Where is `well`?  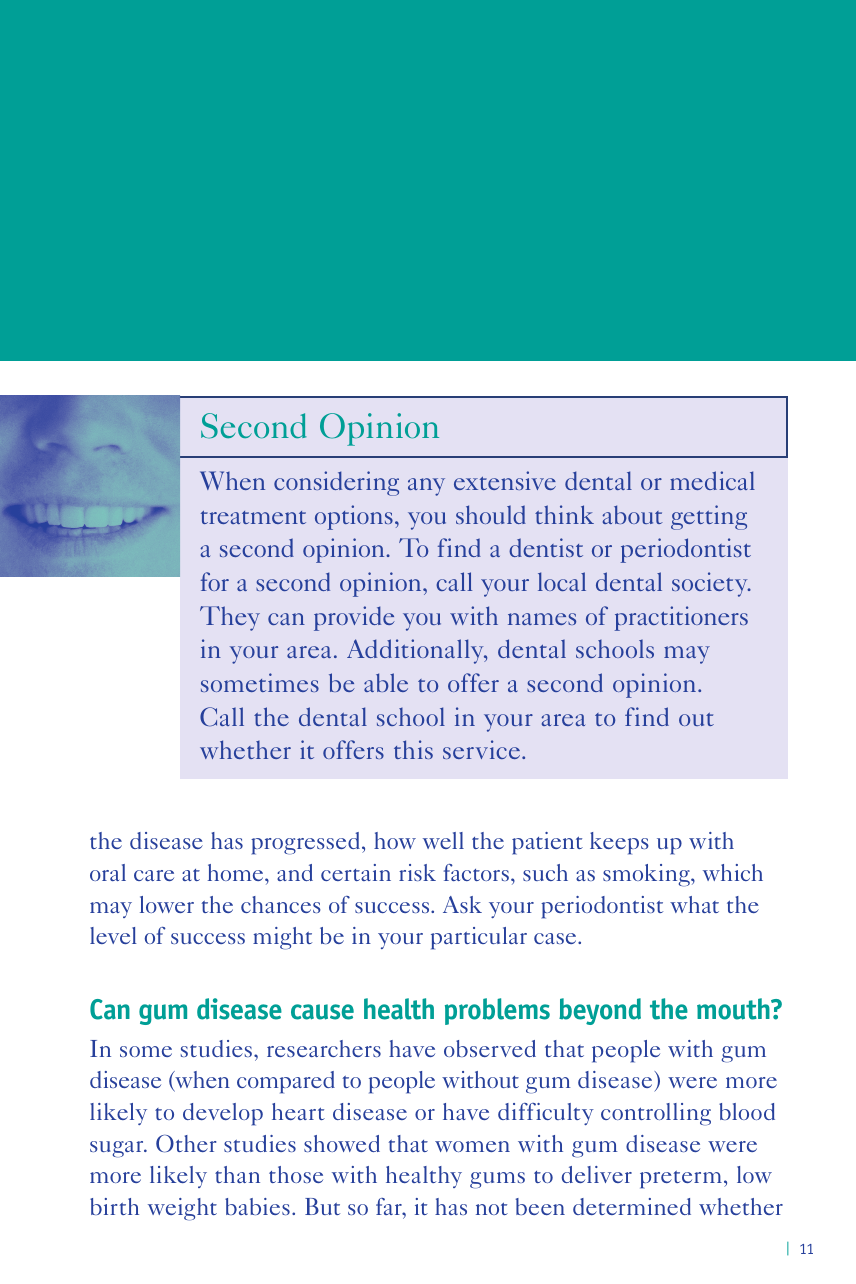
well is located at coordinates (443, 840).
